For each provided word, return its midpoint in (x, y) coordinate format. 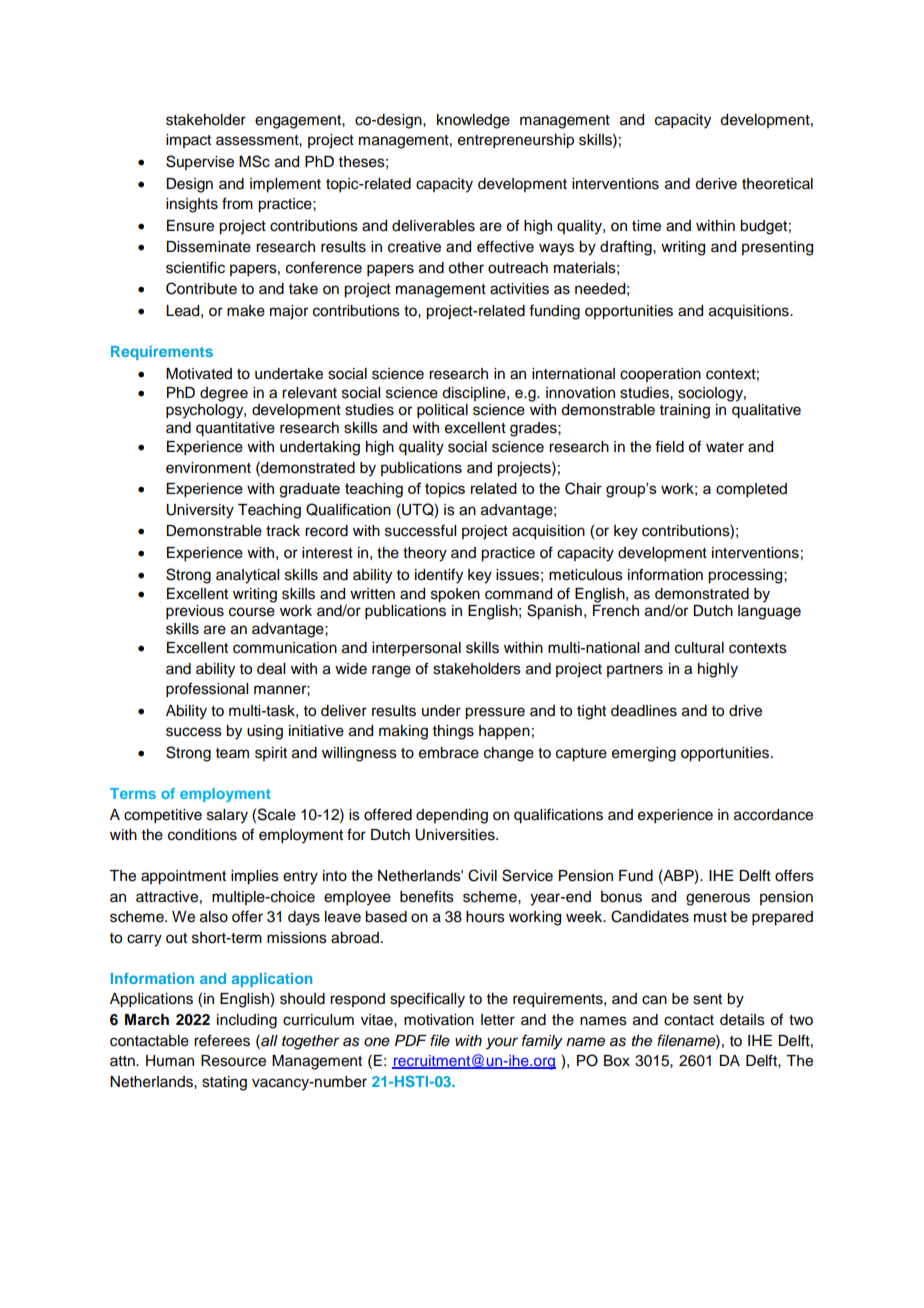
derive (716, 184)
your (502, 1043)
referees (222, 1040)
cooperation (660, 375)
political (442, 411)
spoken (455, 595)
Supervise (200, 162)
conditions (202, 835)
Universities (456, 835)
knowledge (473, 121)
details (742, 1020)
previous (195, 612)
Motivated (199, 374)
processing (746, 576)
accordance (773, 815)
